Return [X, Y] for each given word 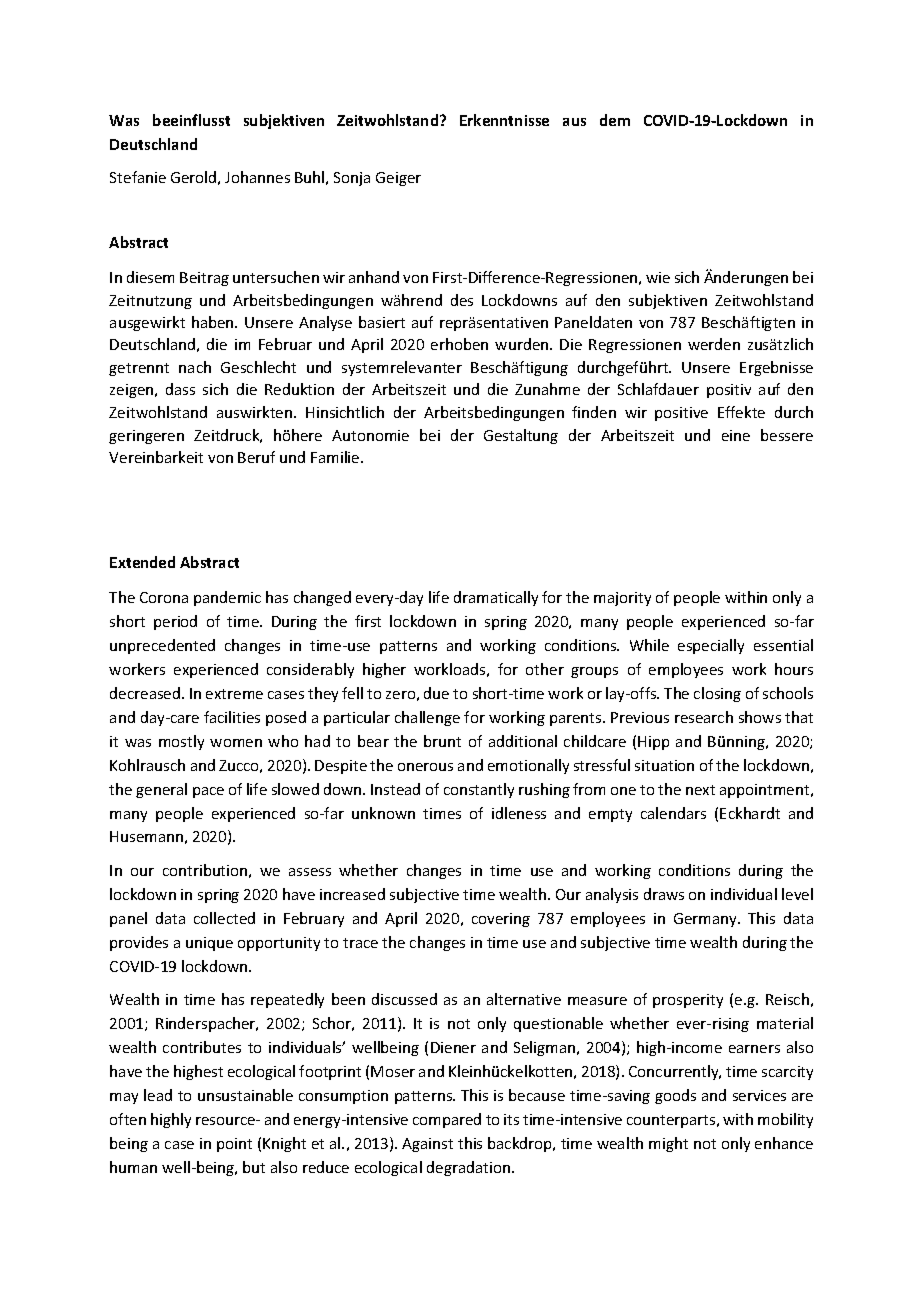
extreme [234, 694]
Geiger [398, 179]
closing [717, 694]
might [668, 1144]
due [436, 693]
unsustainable [245, 1095]
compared [447, 1120]
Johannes [257, 177]
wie [658, 277]
